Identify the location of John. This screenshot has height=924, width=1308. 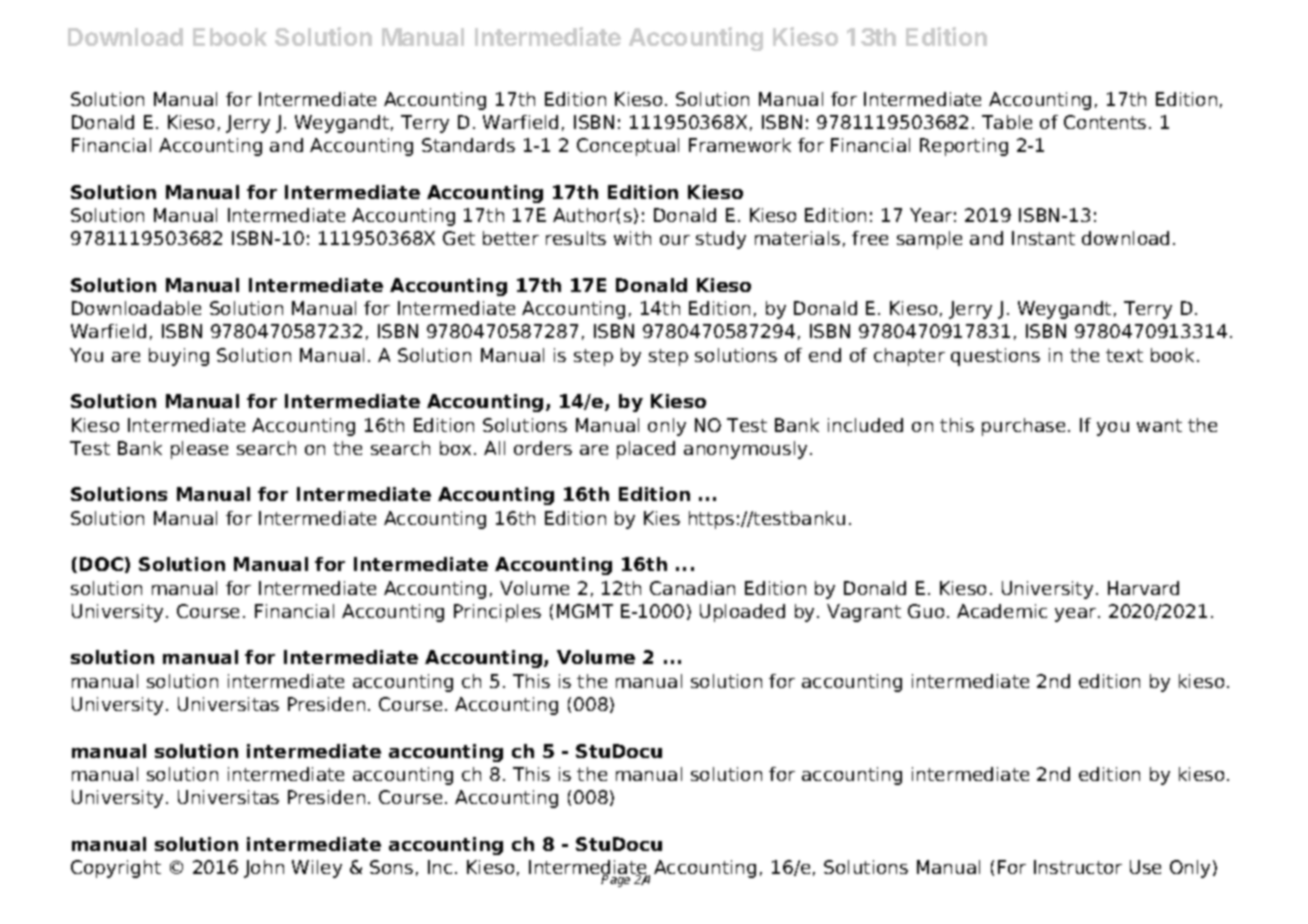
(264, 869).
